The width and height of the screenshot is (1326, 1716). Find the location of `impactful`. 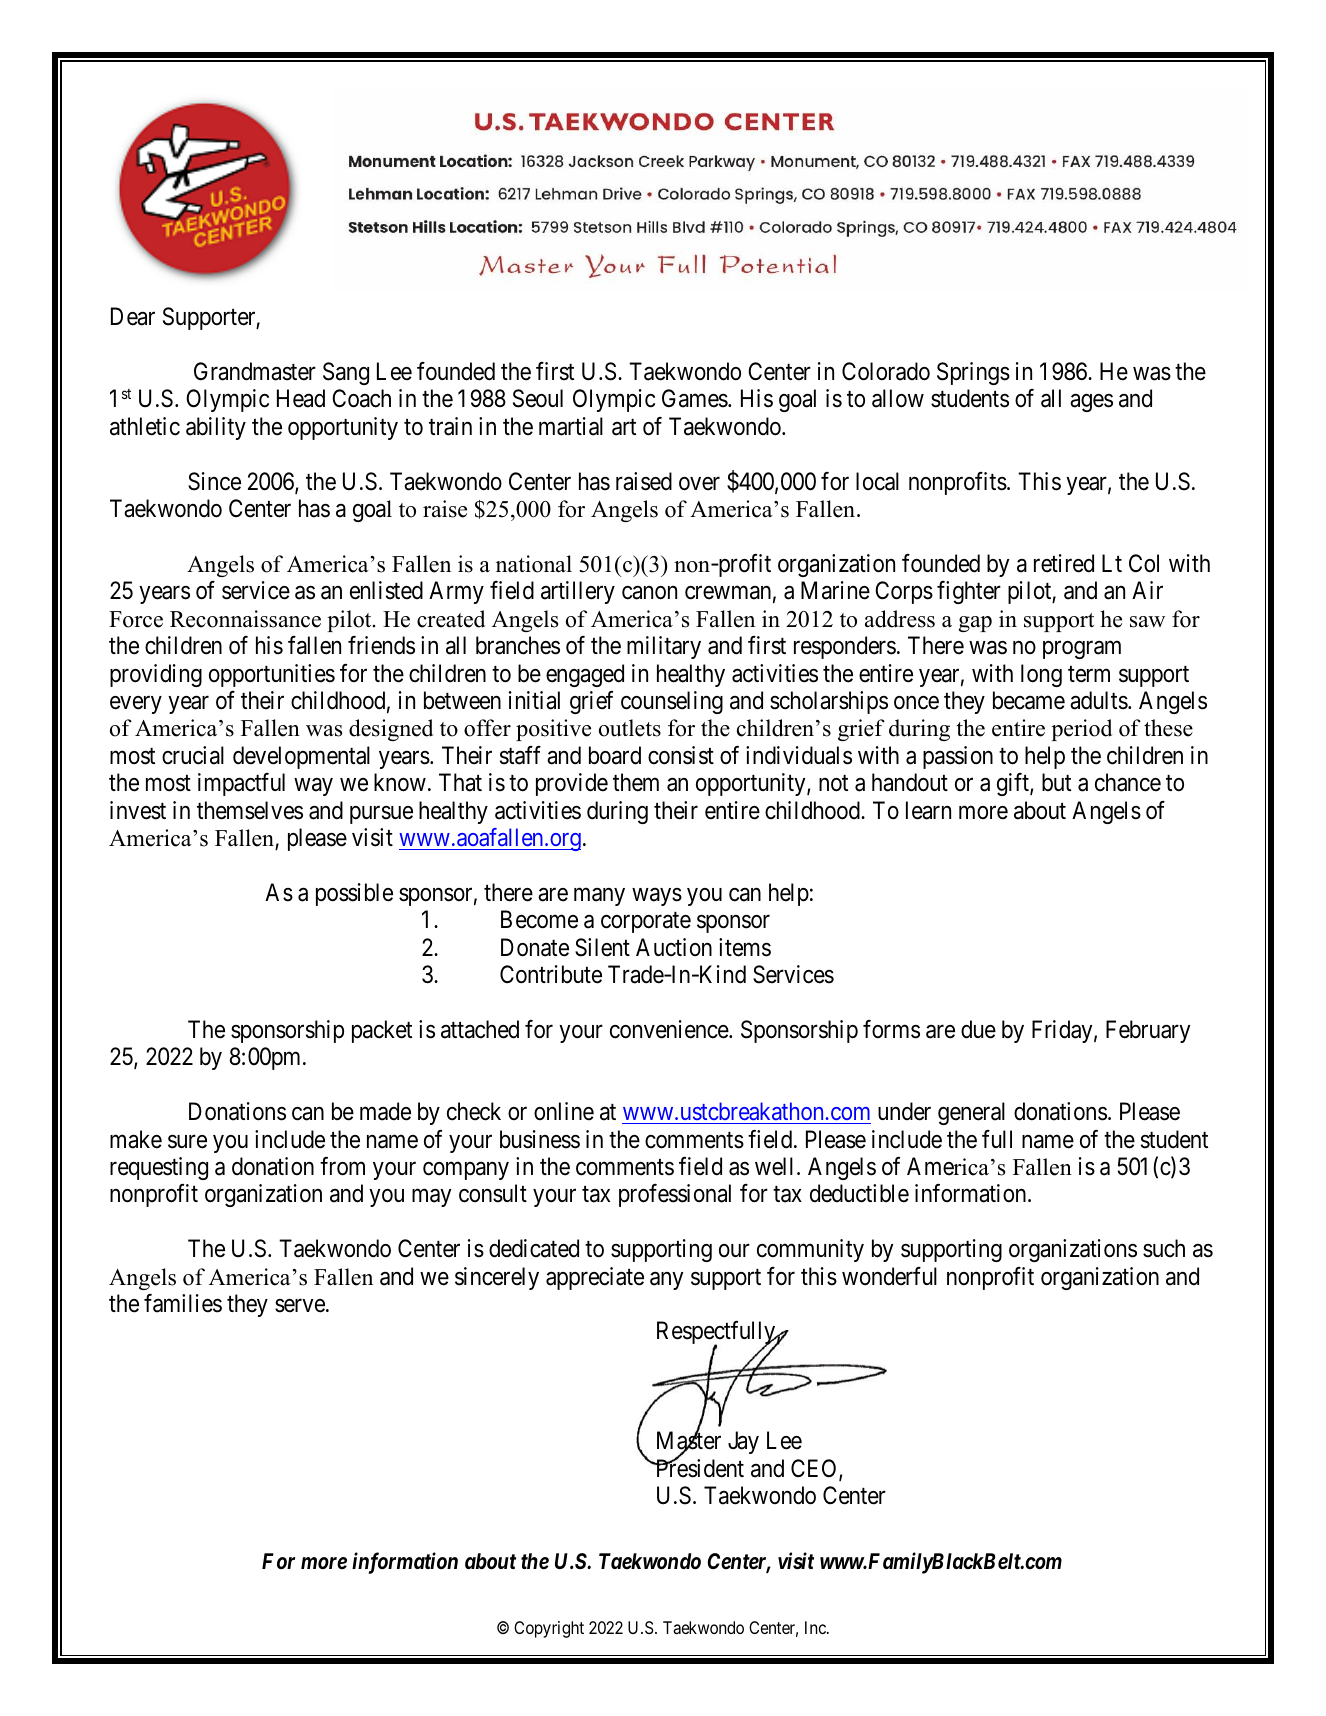

impactful is located at coordinates (241, 784).
